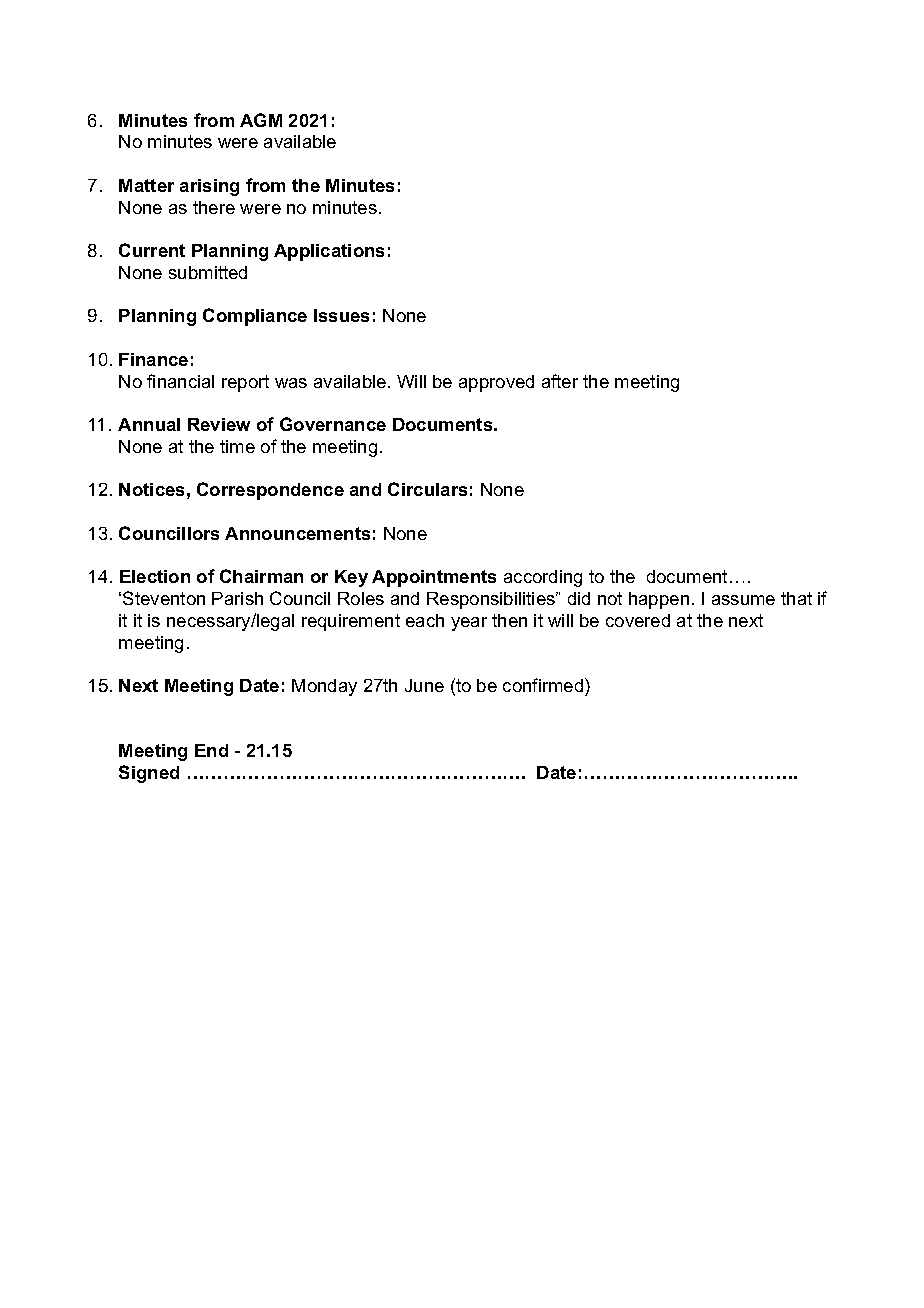 Image resolution: width=924 pixels, height=1308 pixels. Describe the element at coordinates (261, 120) in the screenshot. I see `AGM` at that location.
